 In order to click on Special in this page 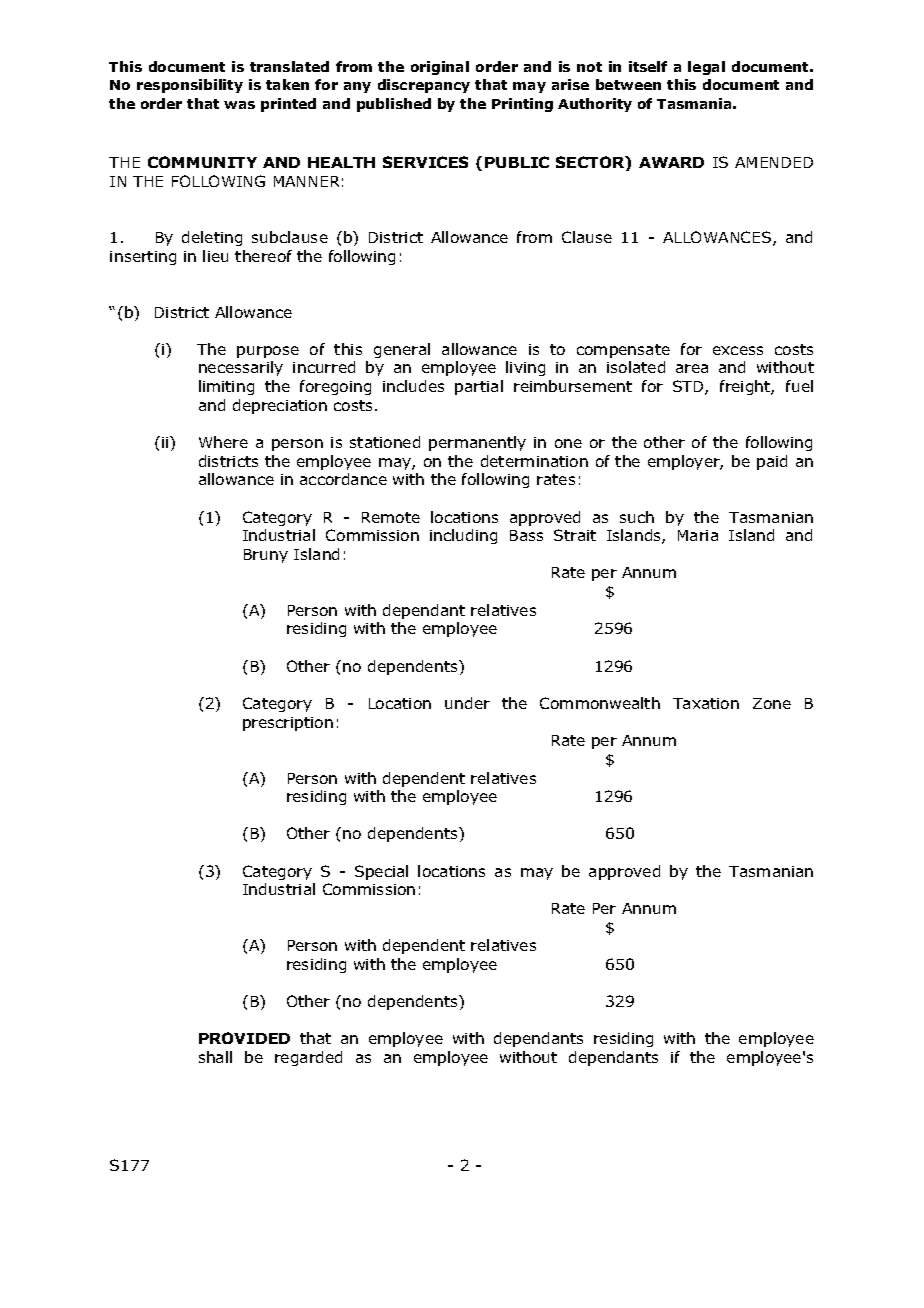, I will do `click(381, 872)`.
